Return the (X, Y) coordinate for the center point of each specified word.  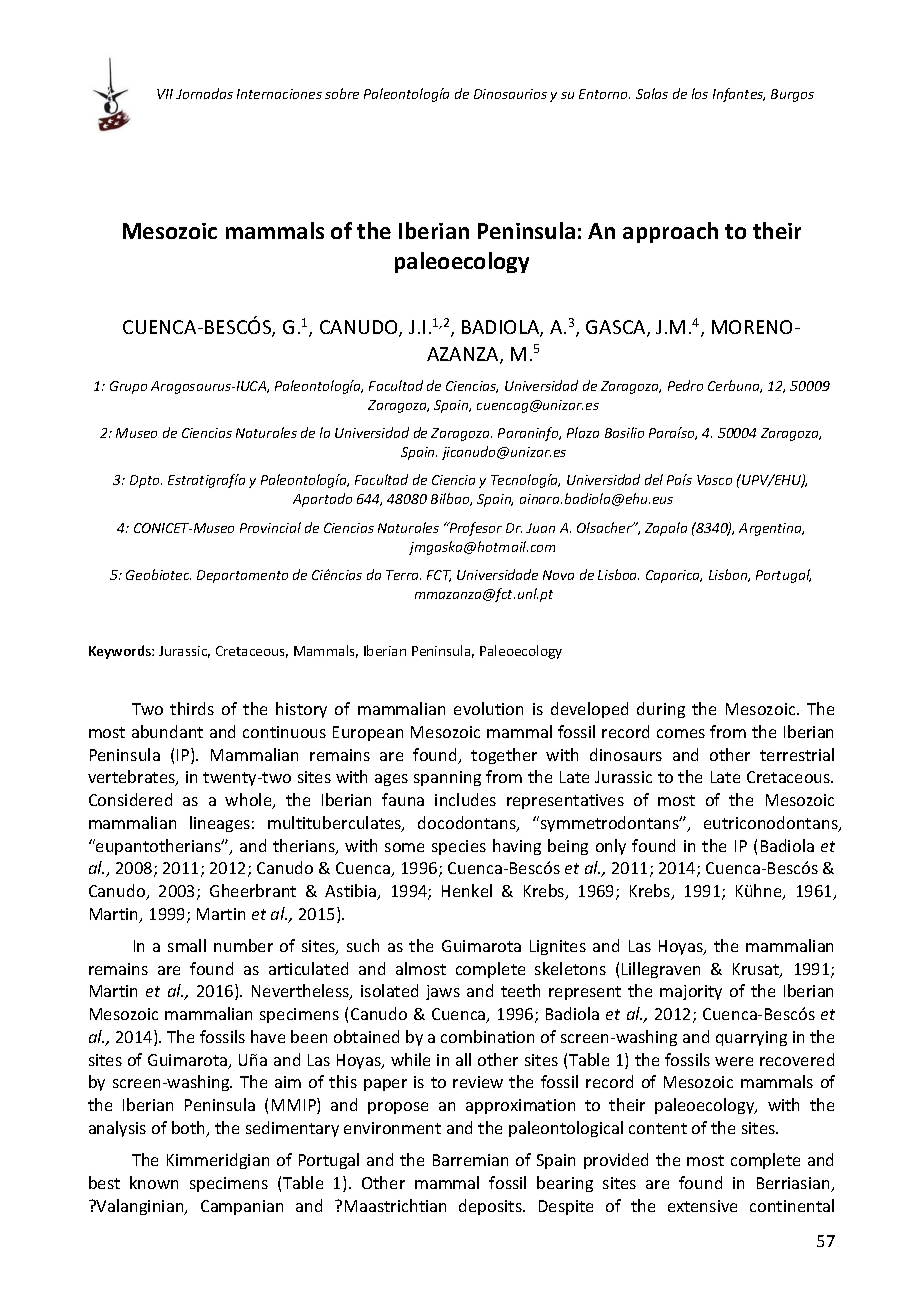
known (154, 1182)
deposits (491, 1207)
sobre (342, 93)
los (700, 93)
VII (165, 94)
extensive (702, 1206)
